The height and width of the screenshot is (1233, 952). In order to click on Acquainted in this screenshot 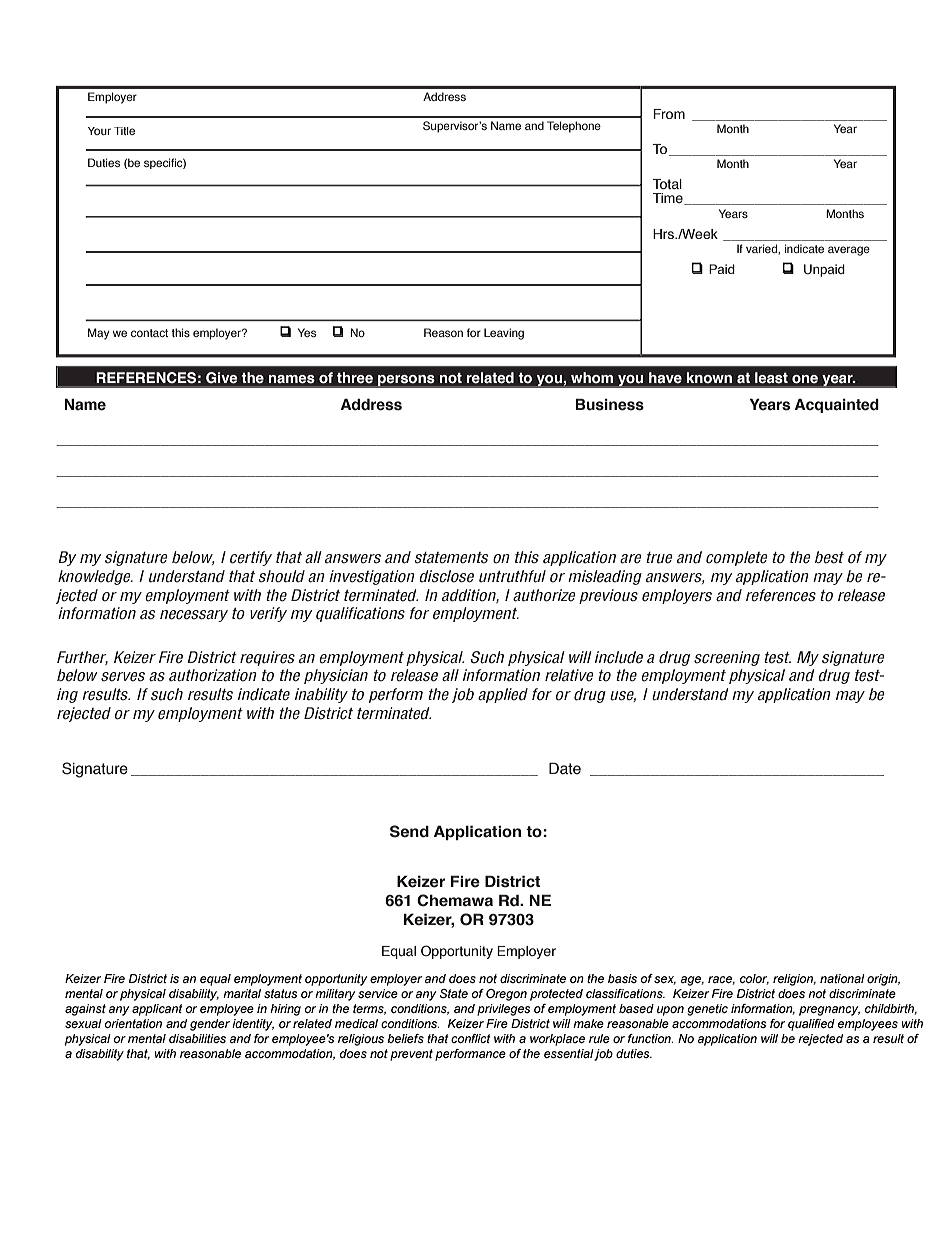, I will do `click(836, 405)`.
